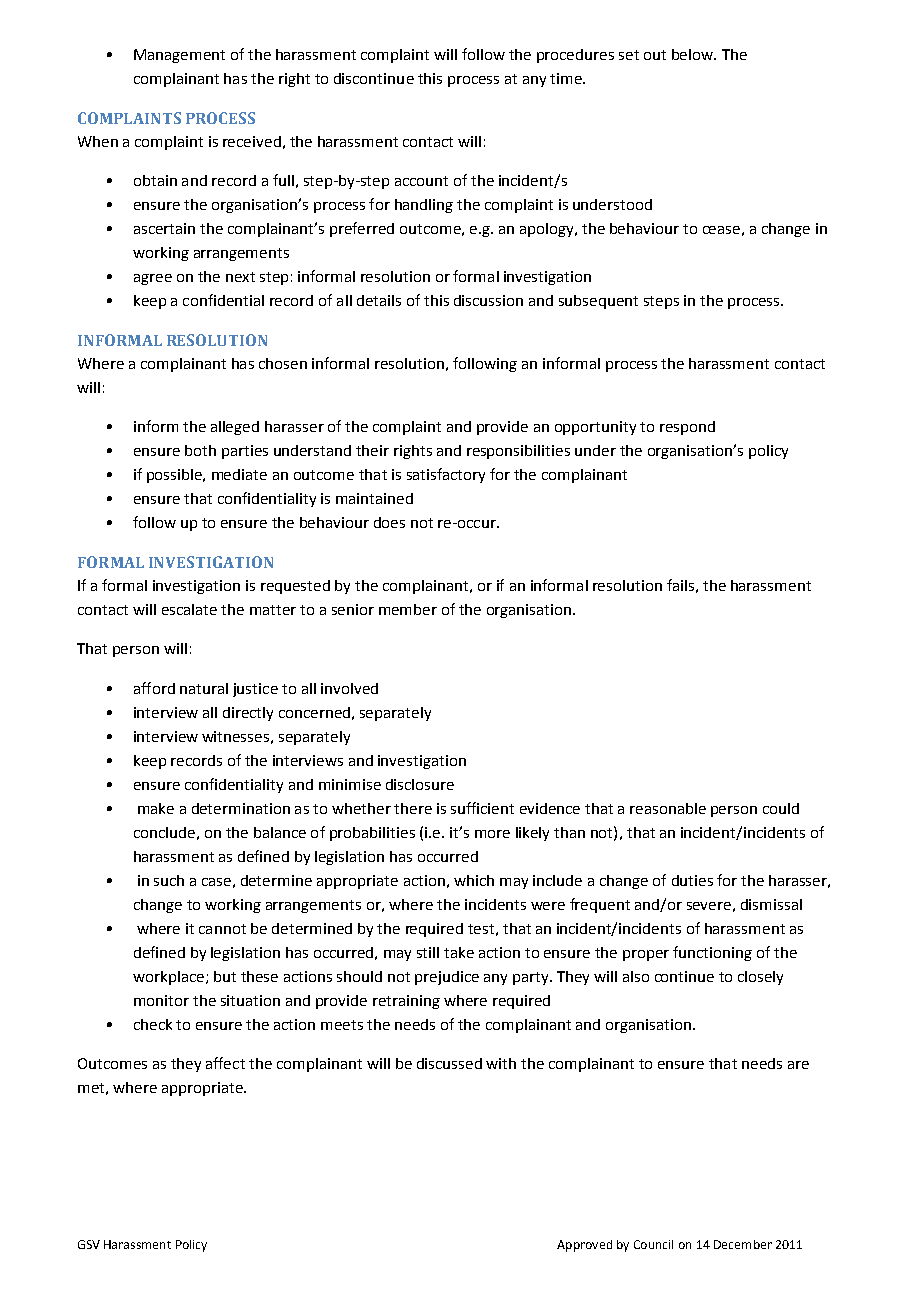 Image resolution: width=924 pixels, height=1308 pixels. Describe the element at coordinates (693, 54) in the image. I see `below` at that location.
